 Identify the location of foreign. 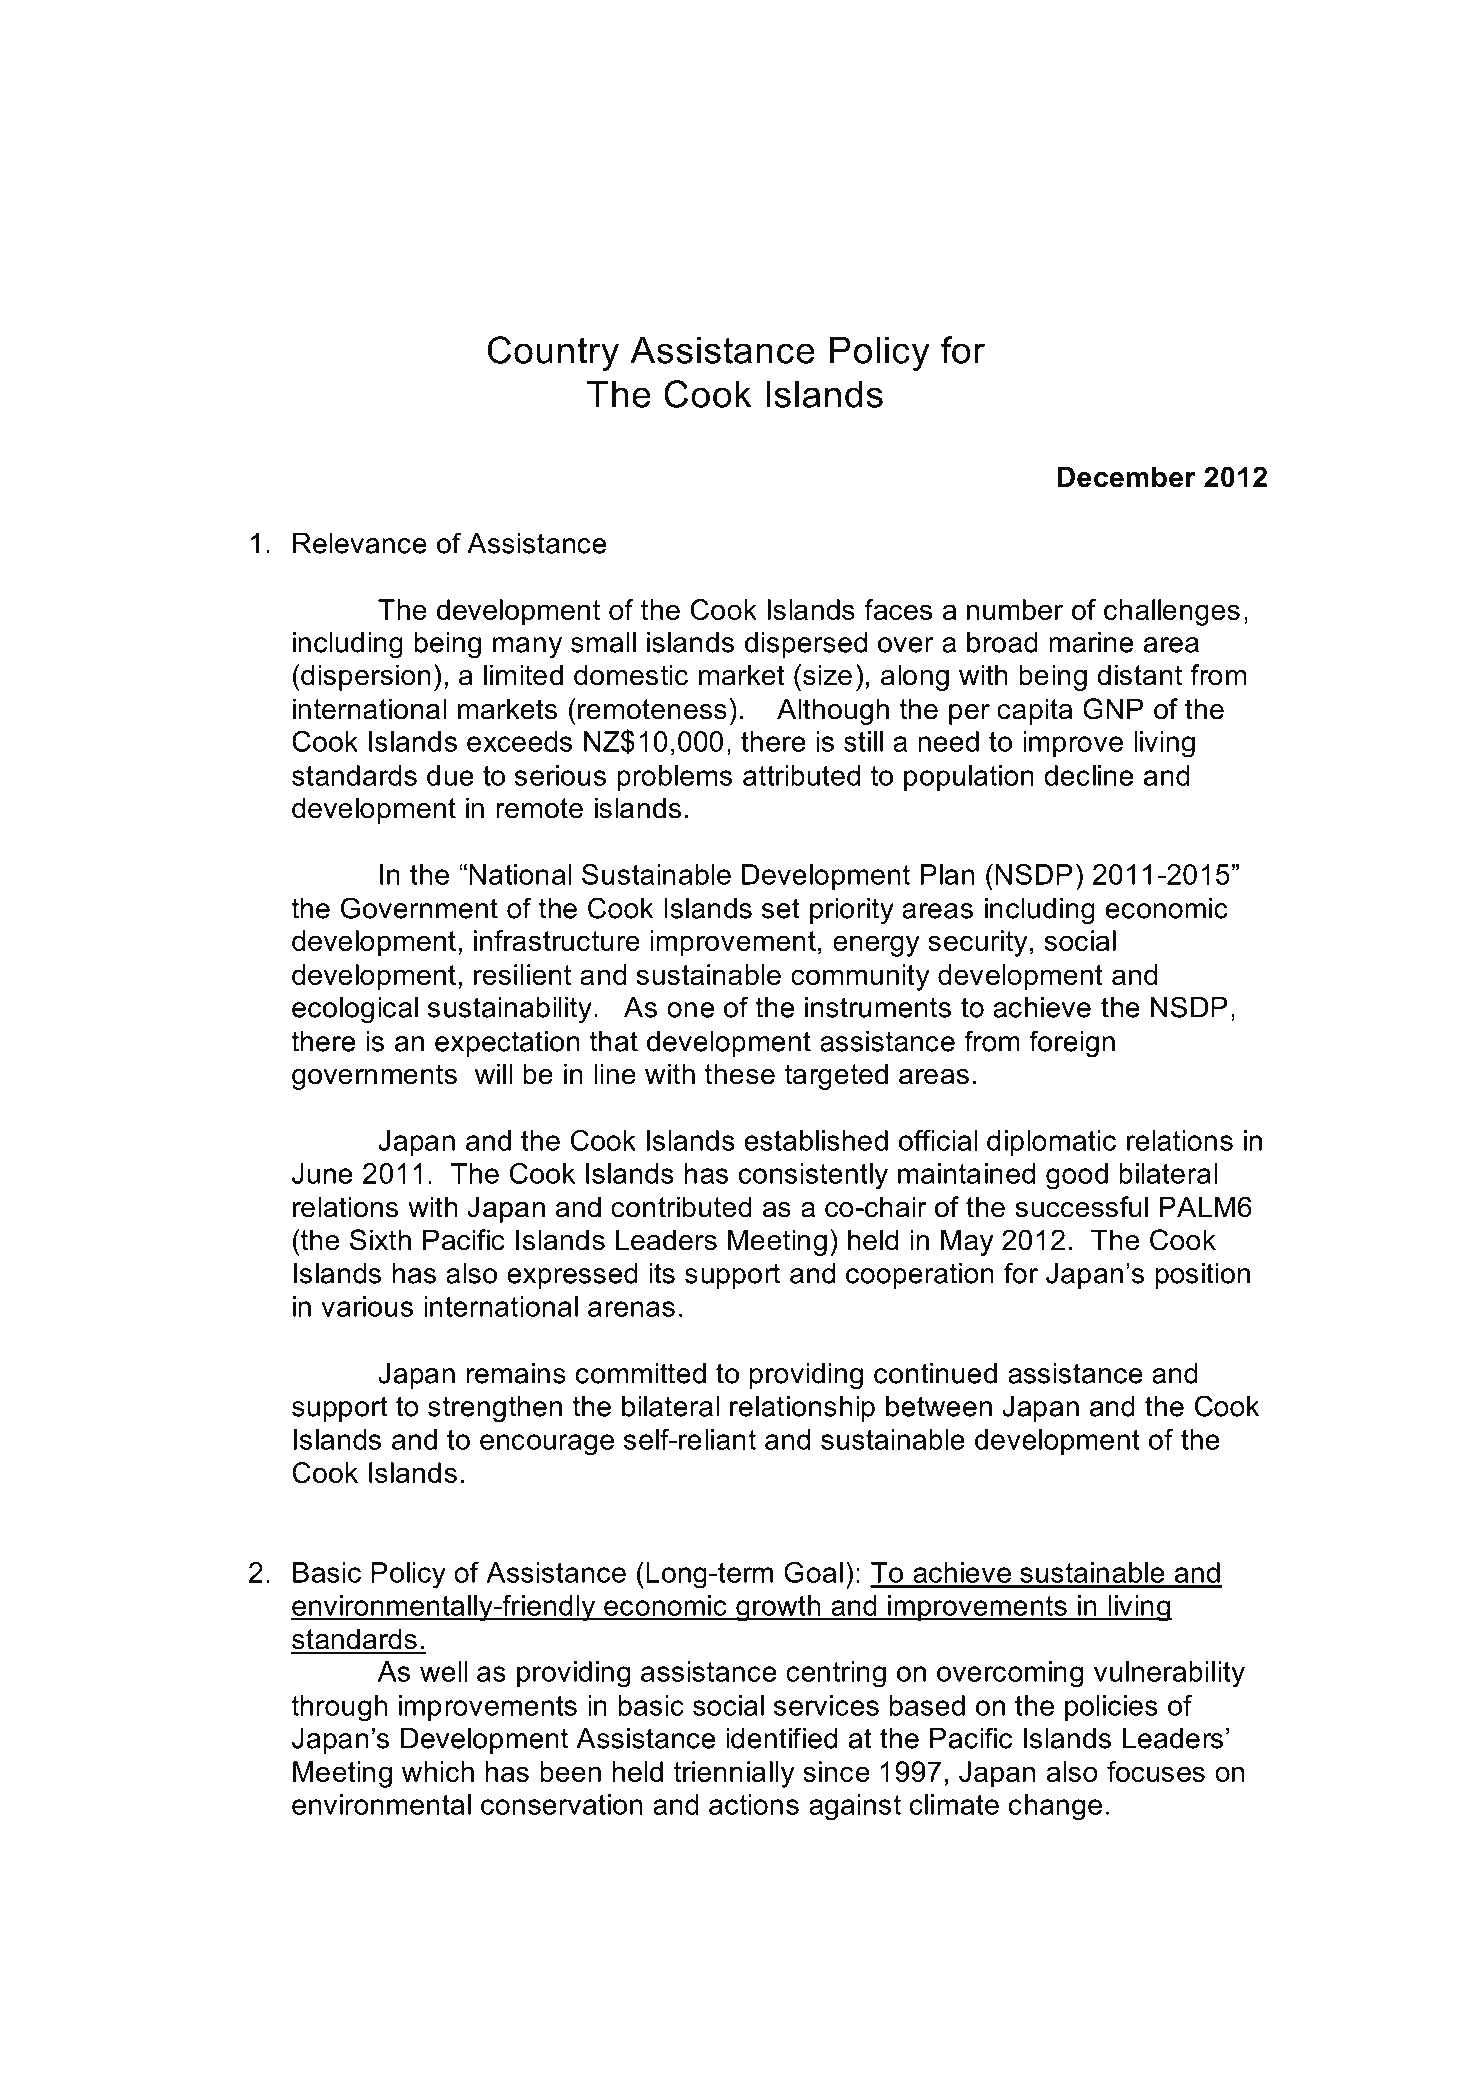
(1072, 1044).
